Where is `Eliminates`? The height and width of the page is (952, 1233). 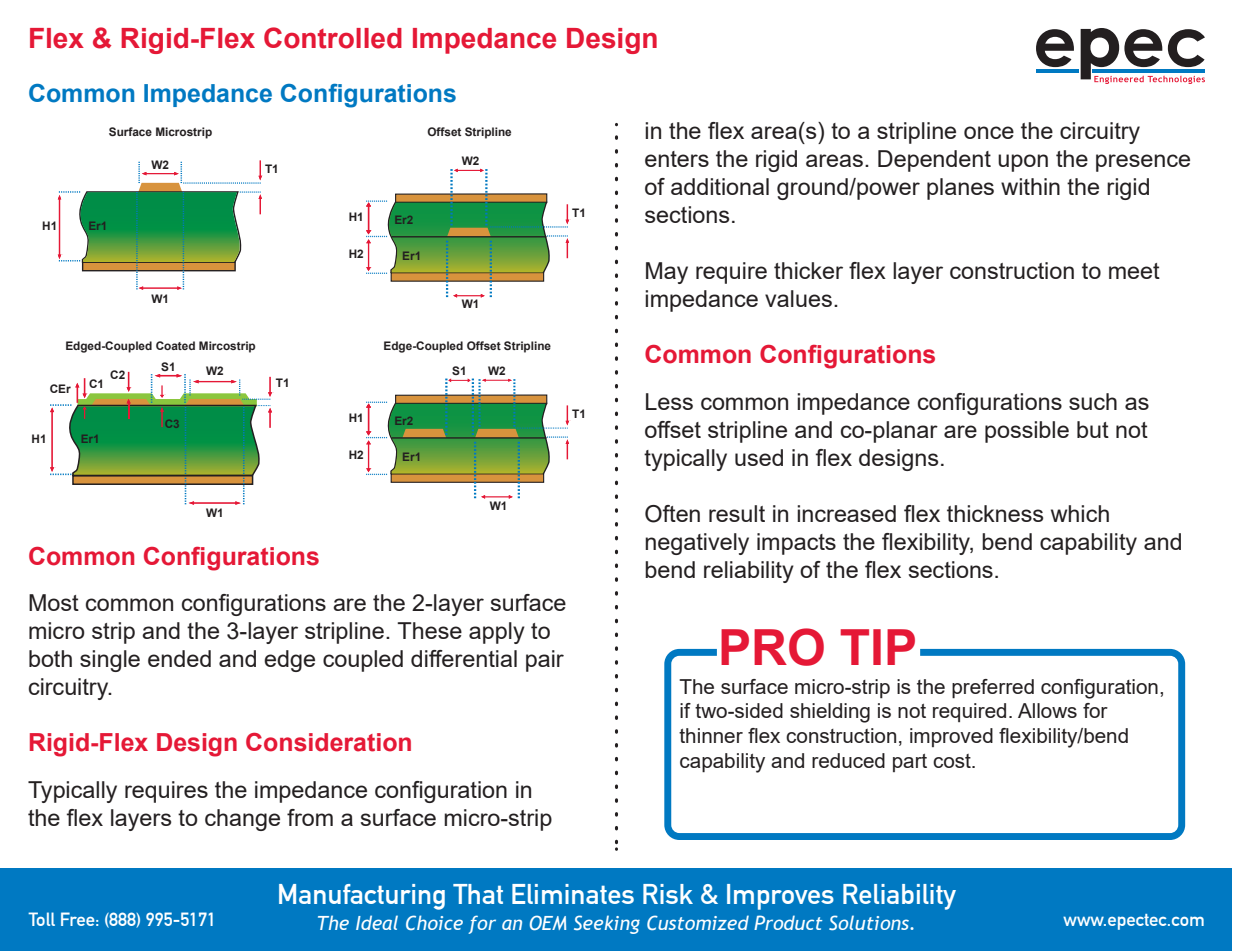 Eliminates is located at coordinates (573, 894).
